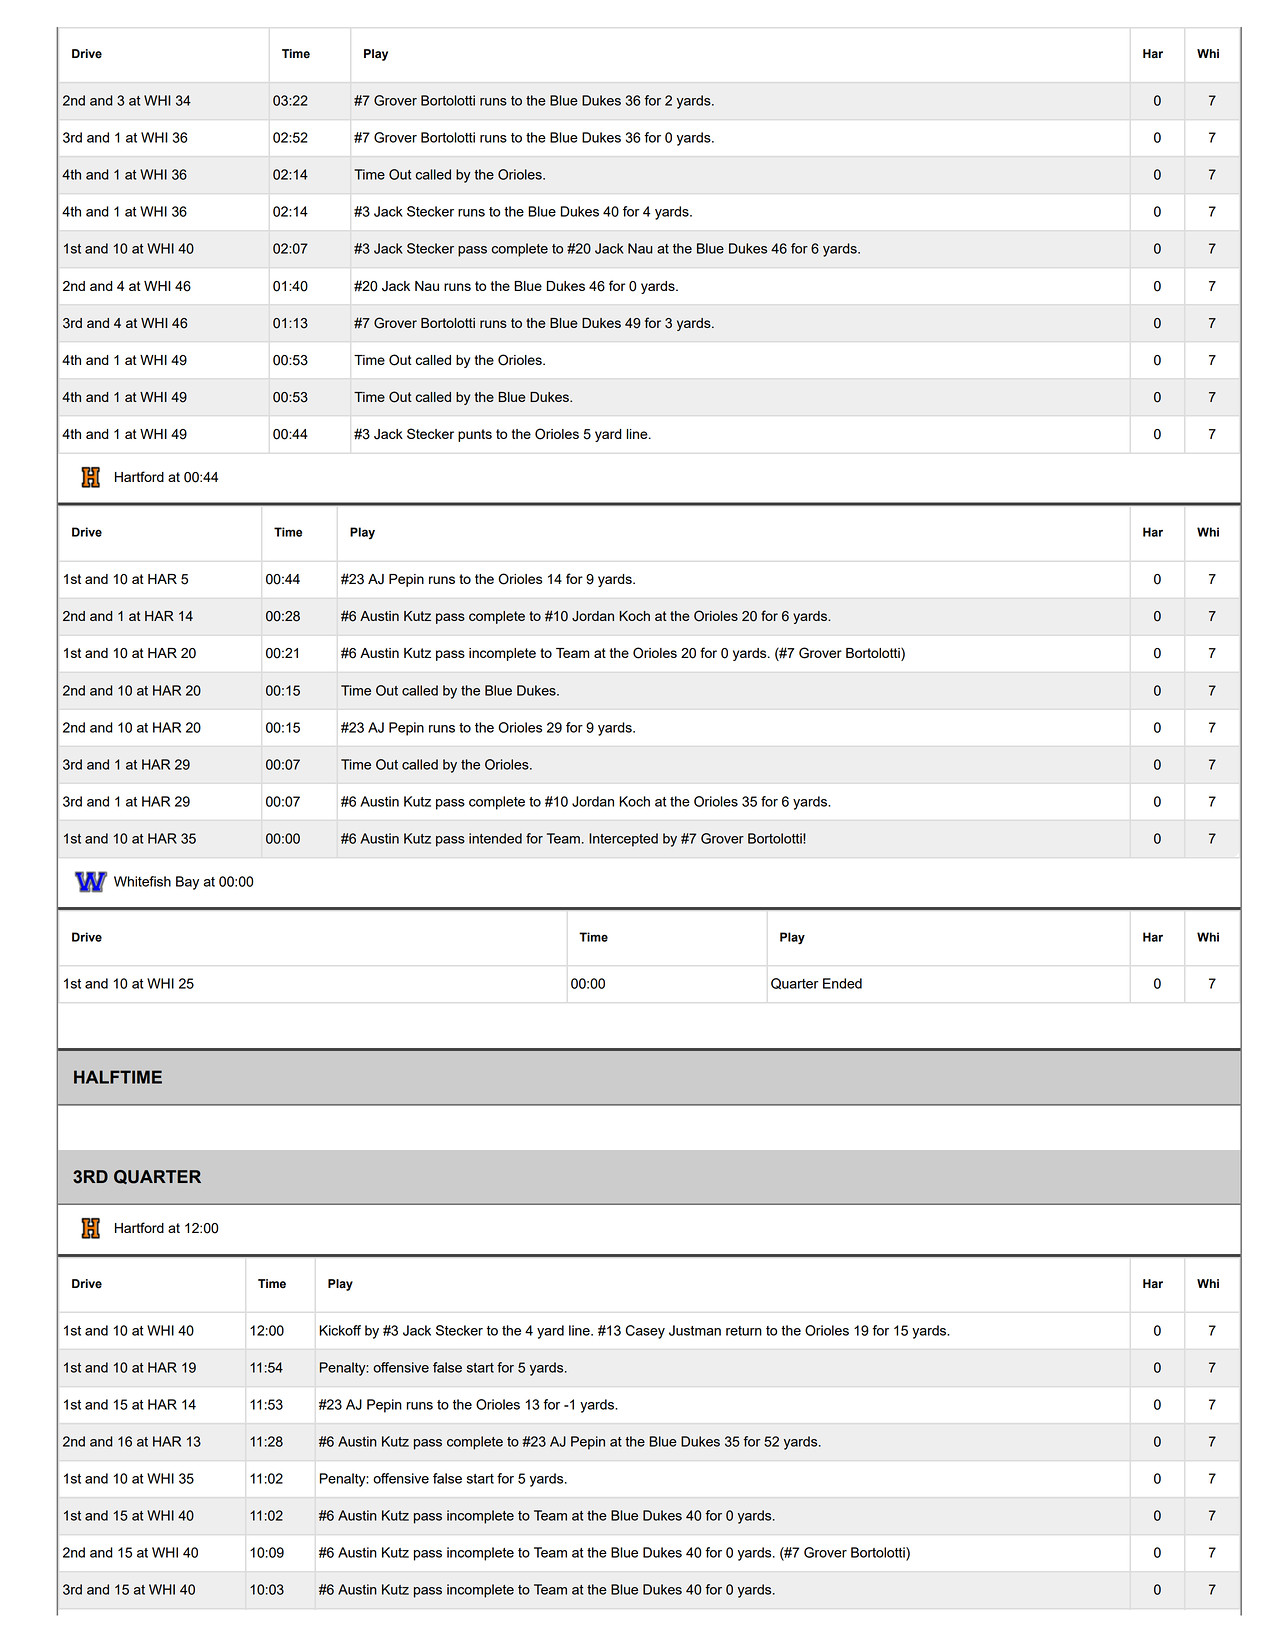  Describe the element at coordinates (187, 883) in the screenshot. I see `Bay` at that location.
